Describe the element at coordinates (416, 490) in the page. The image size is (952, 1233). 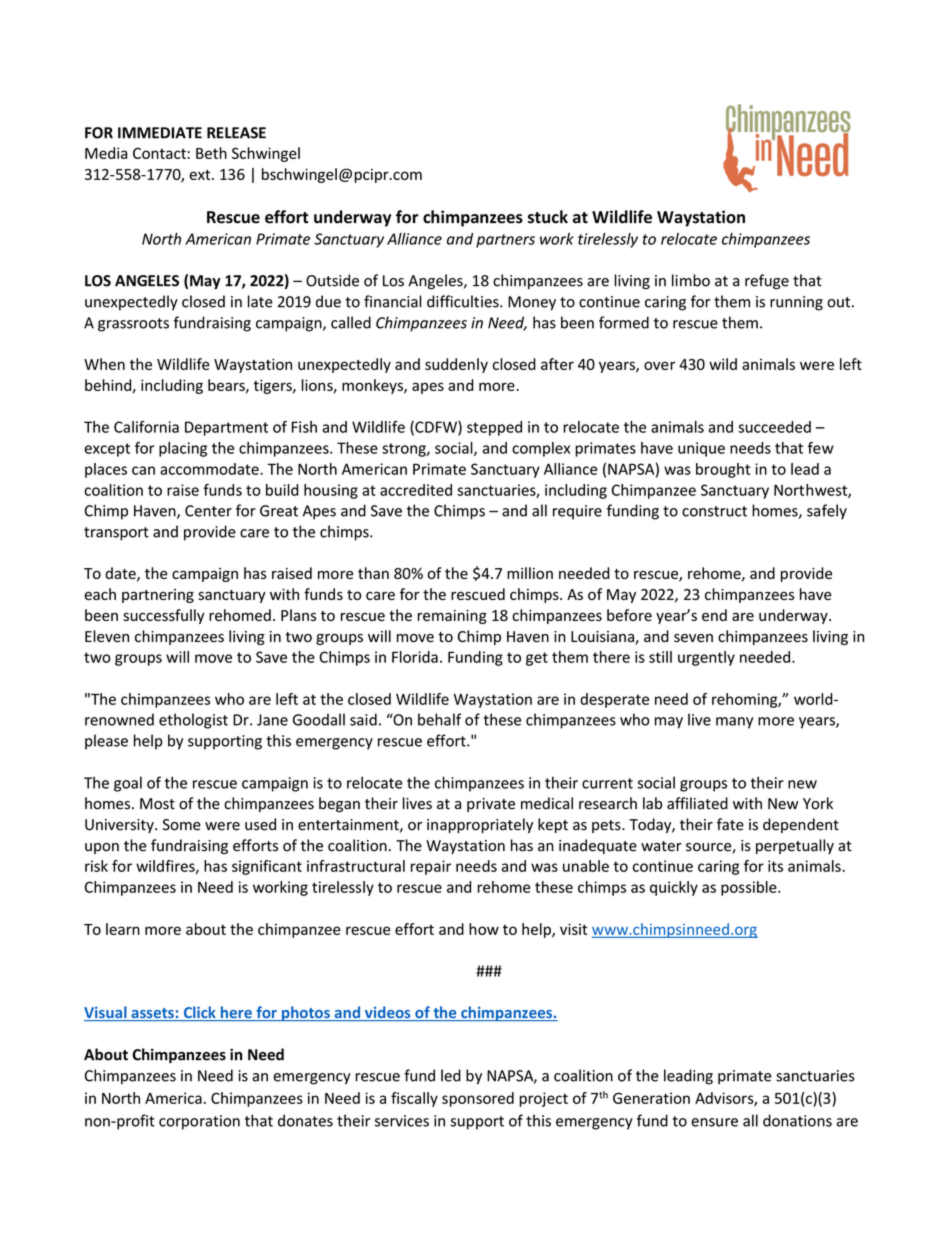
I see `accredited` at that location.
